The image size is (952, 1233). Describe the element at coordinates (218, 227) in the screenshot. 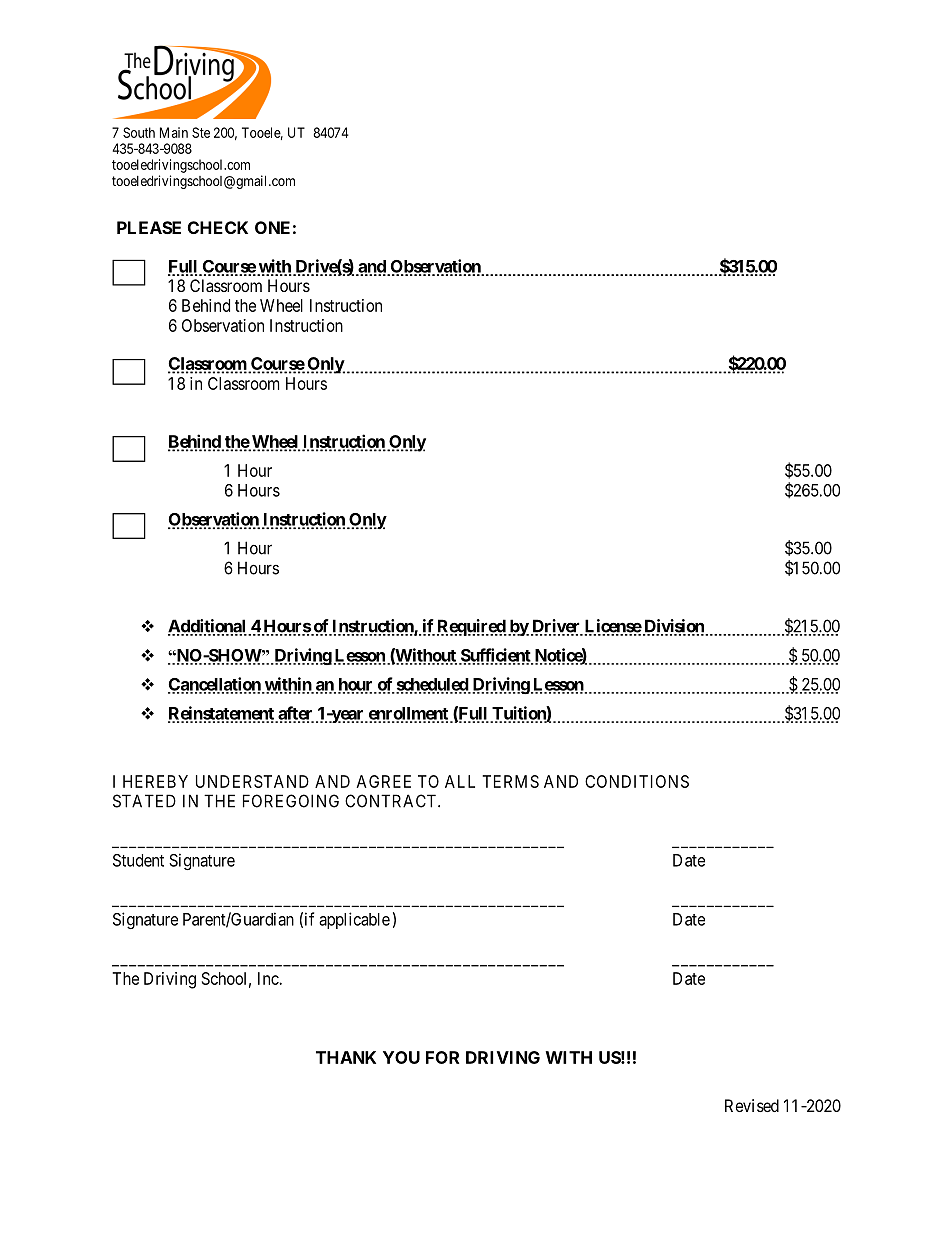

I see `CHECK` at that location.
